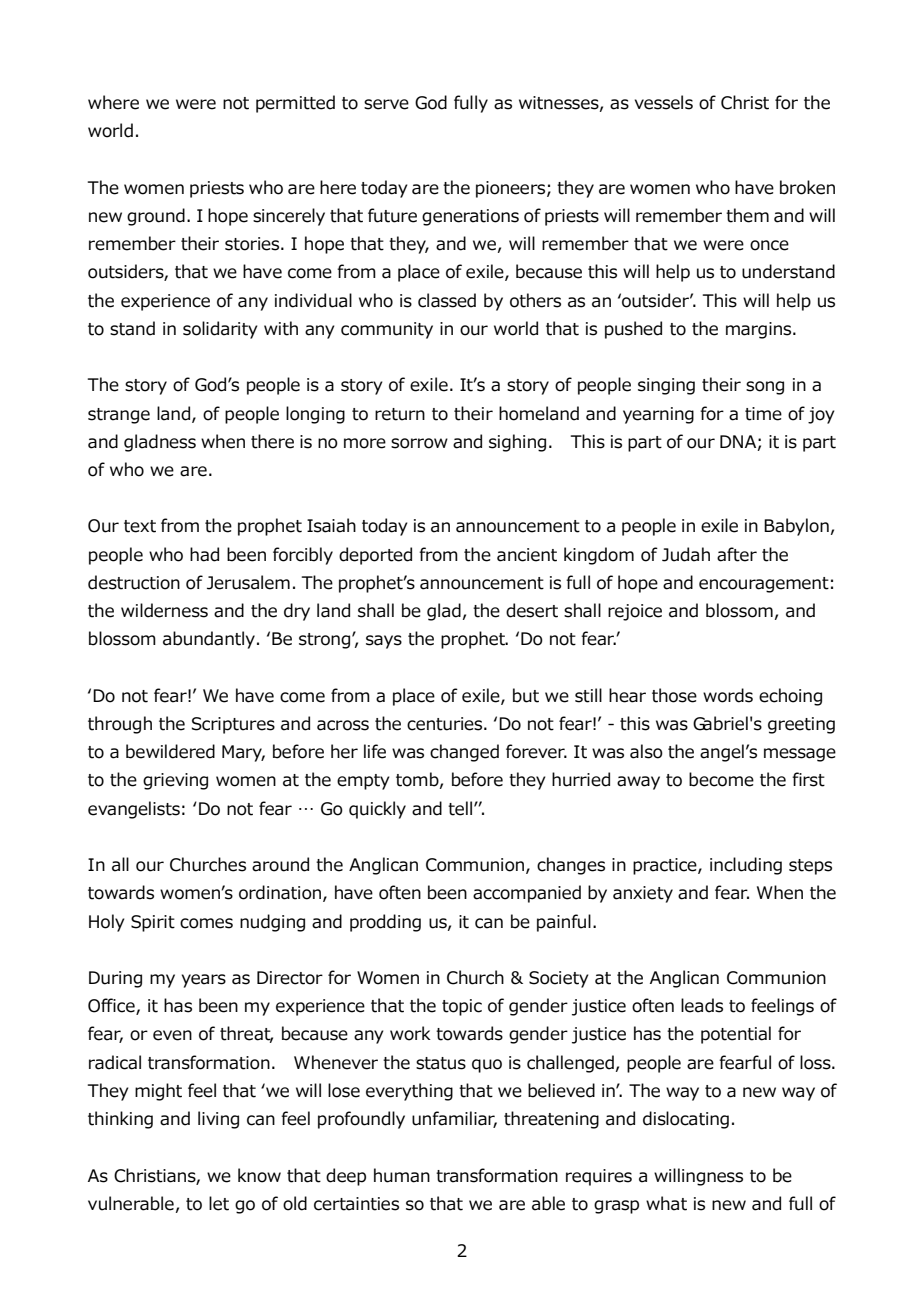 The image size is (924, 1308). Describe the element at coordinates (210, 640) in the screenshot. I see `abundantly` at that location.
